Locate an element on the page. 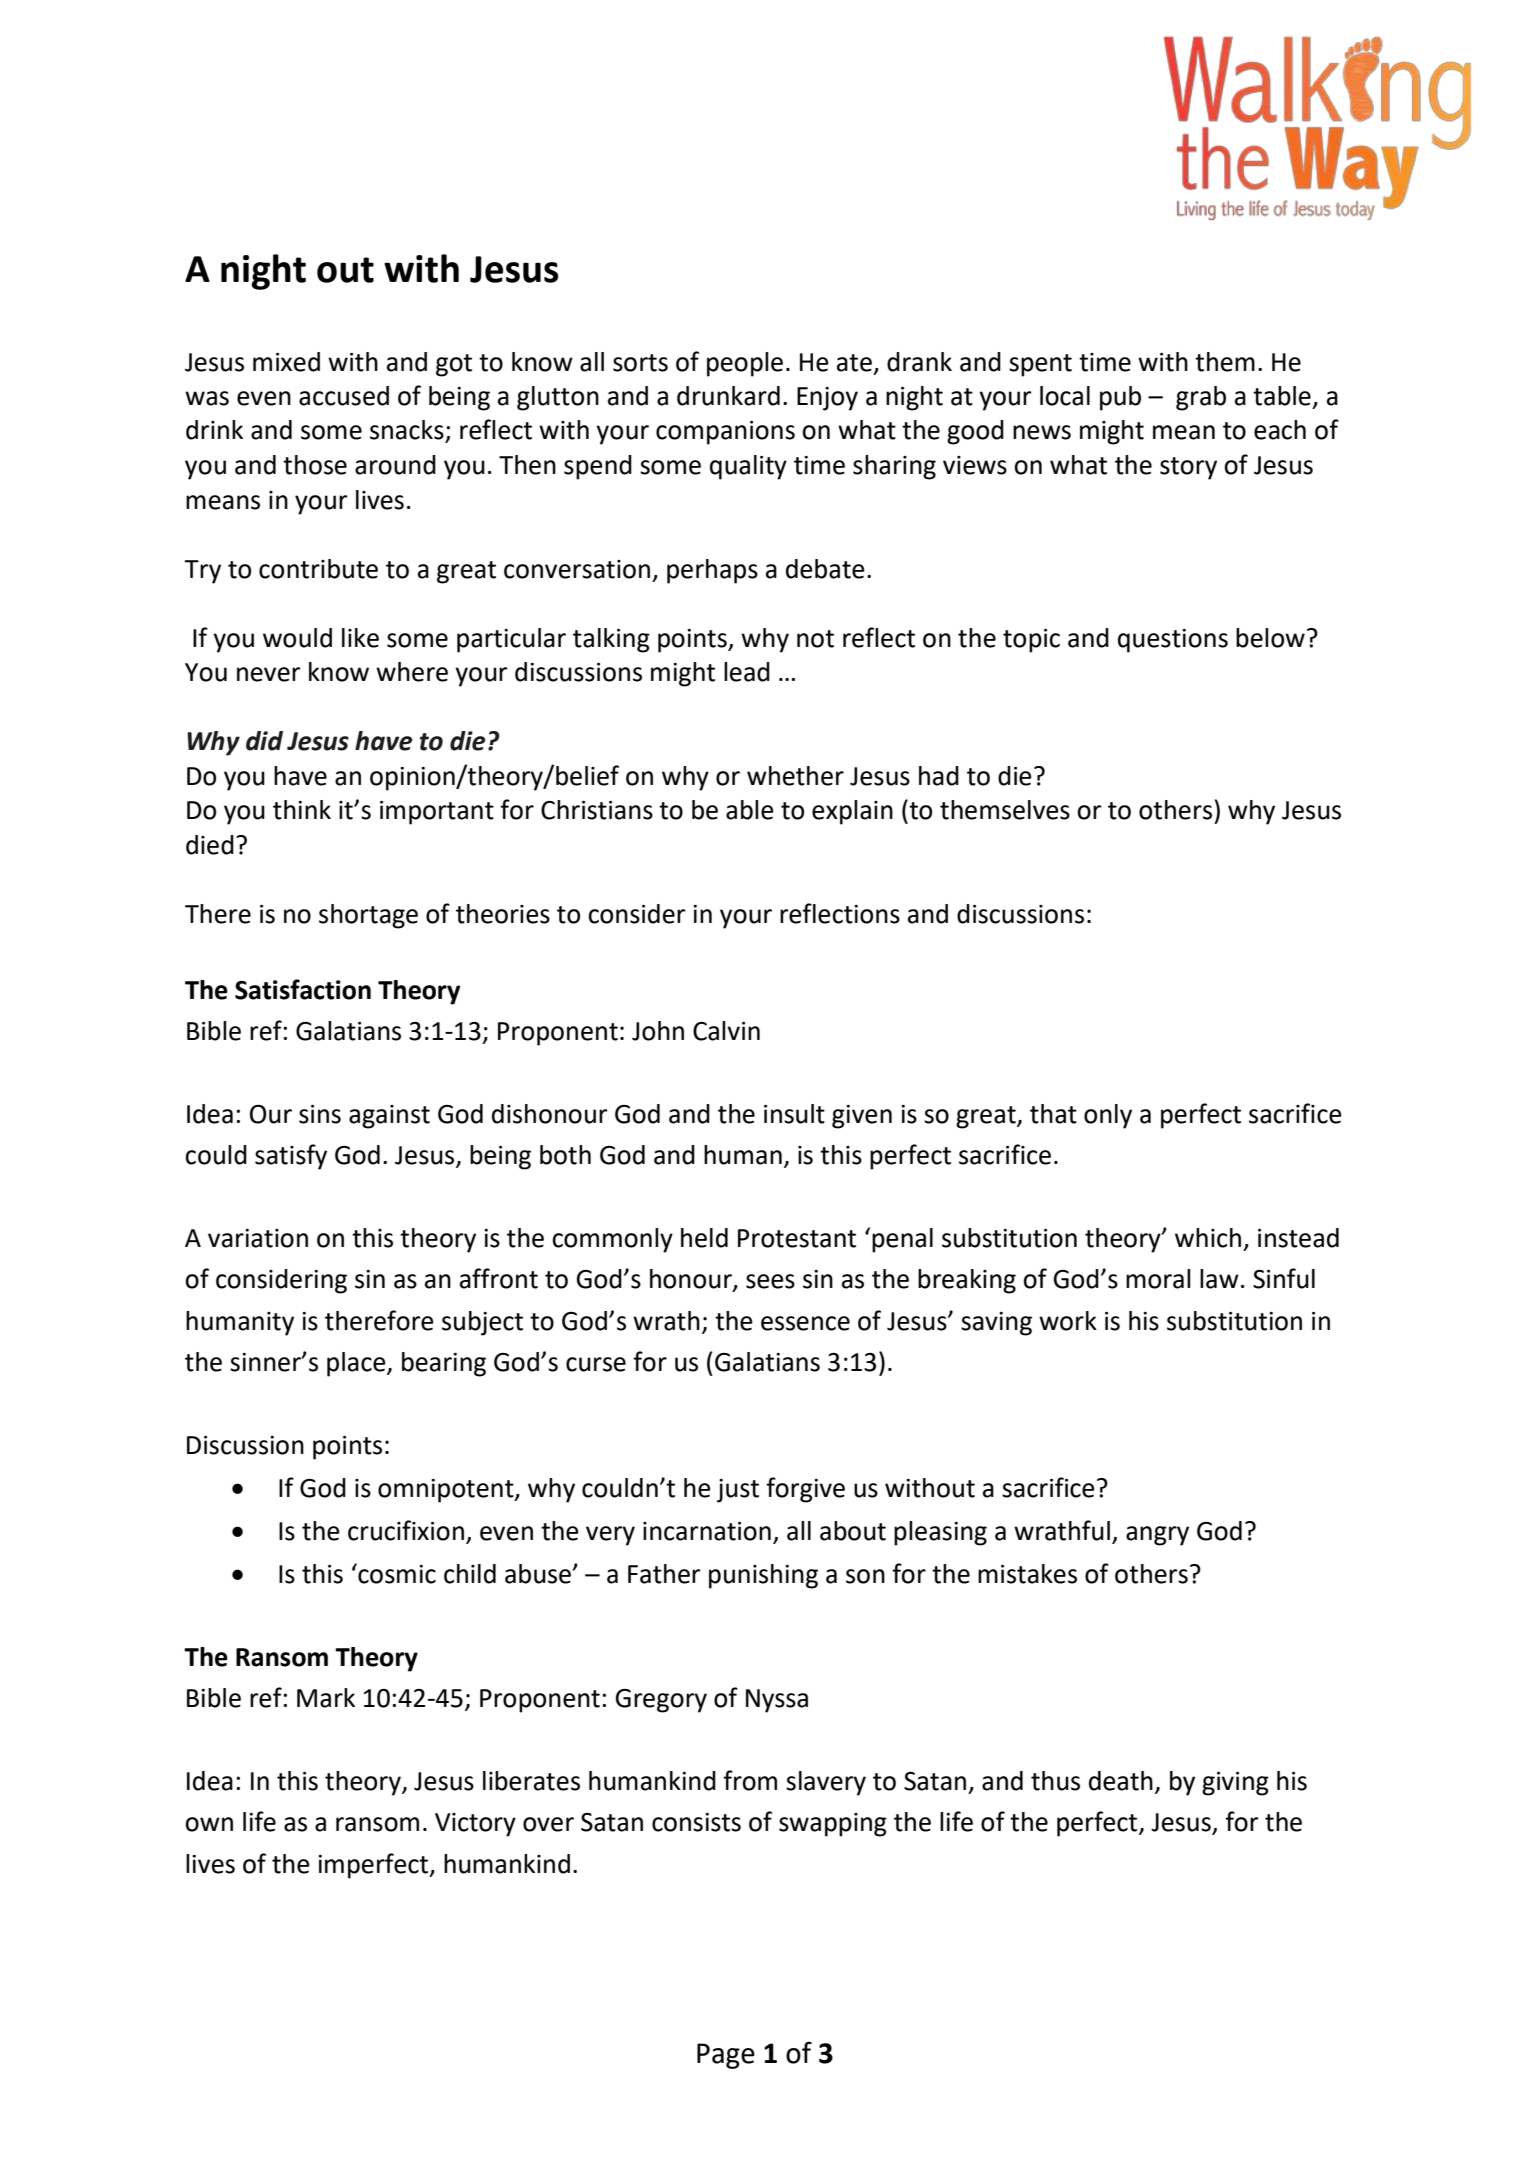 This image has width=1529, height=2164. accused is located at coordinates (344, 396).
